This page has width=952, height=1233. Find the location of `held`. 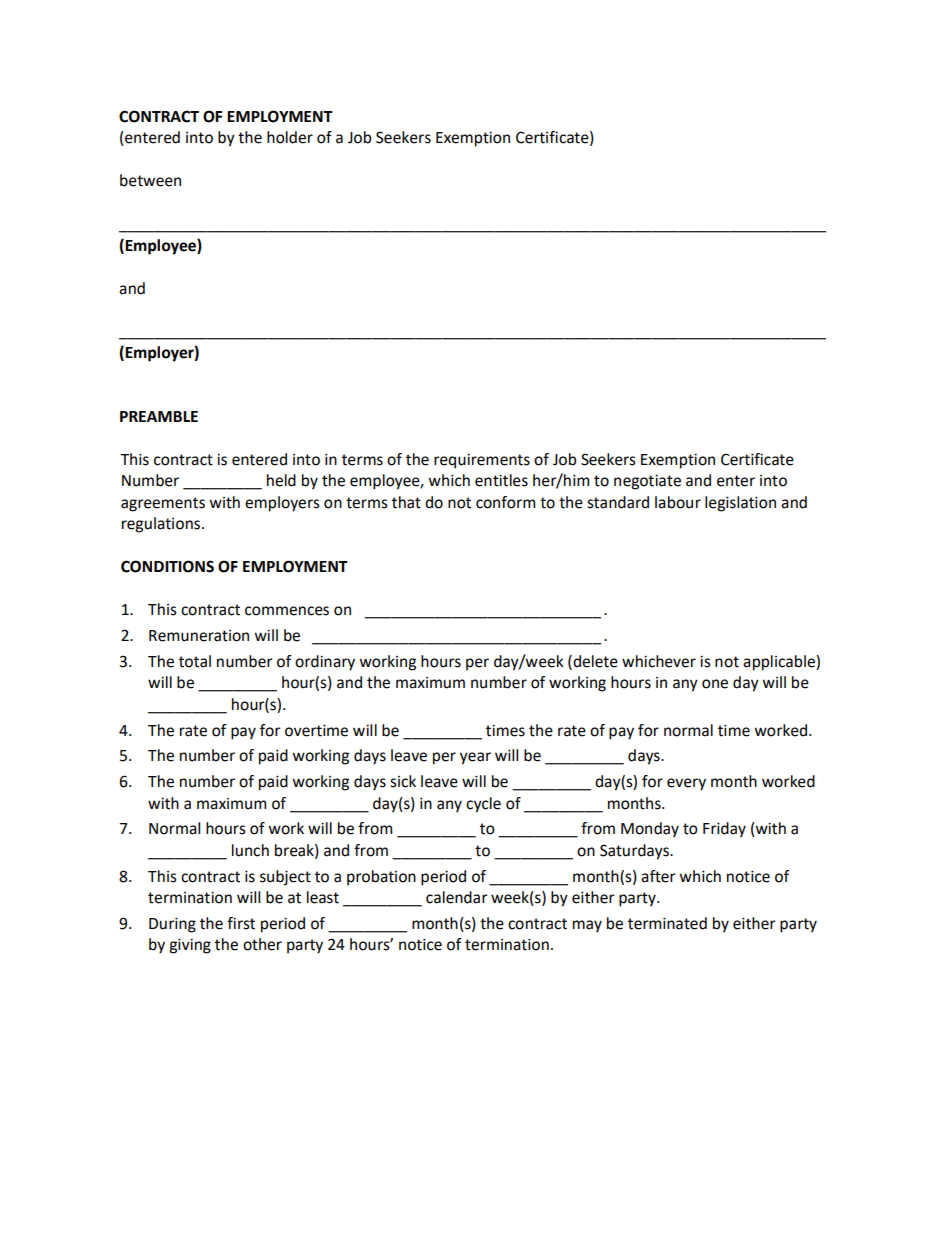

held is located at coordinates (281, 480).
